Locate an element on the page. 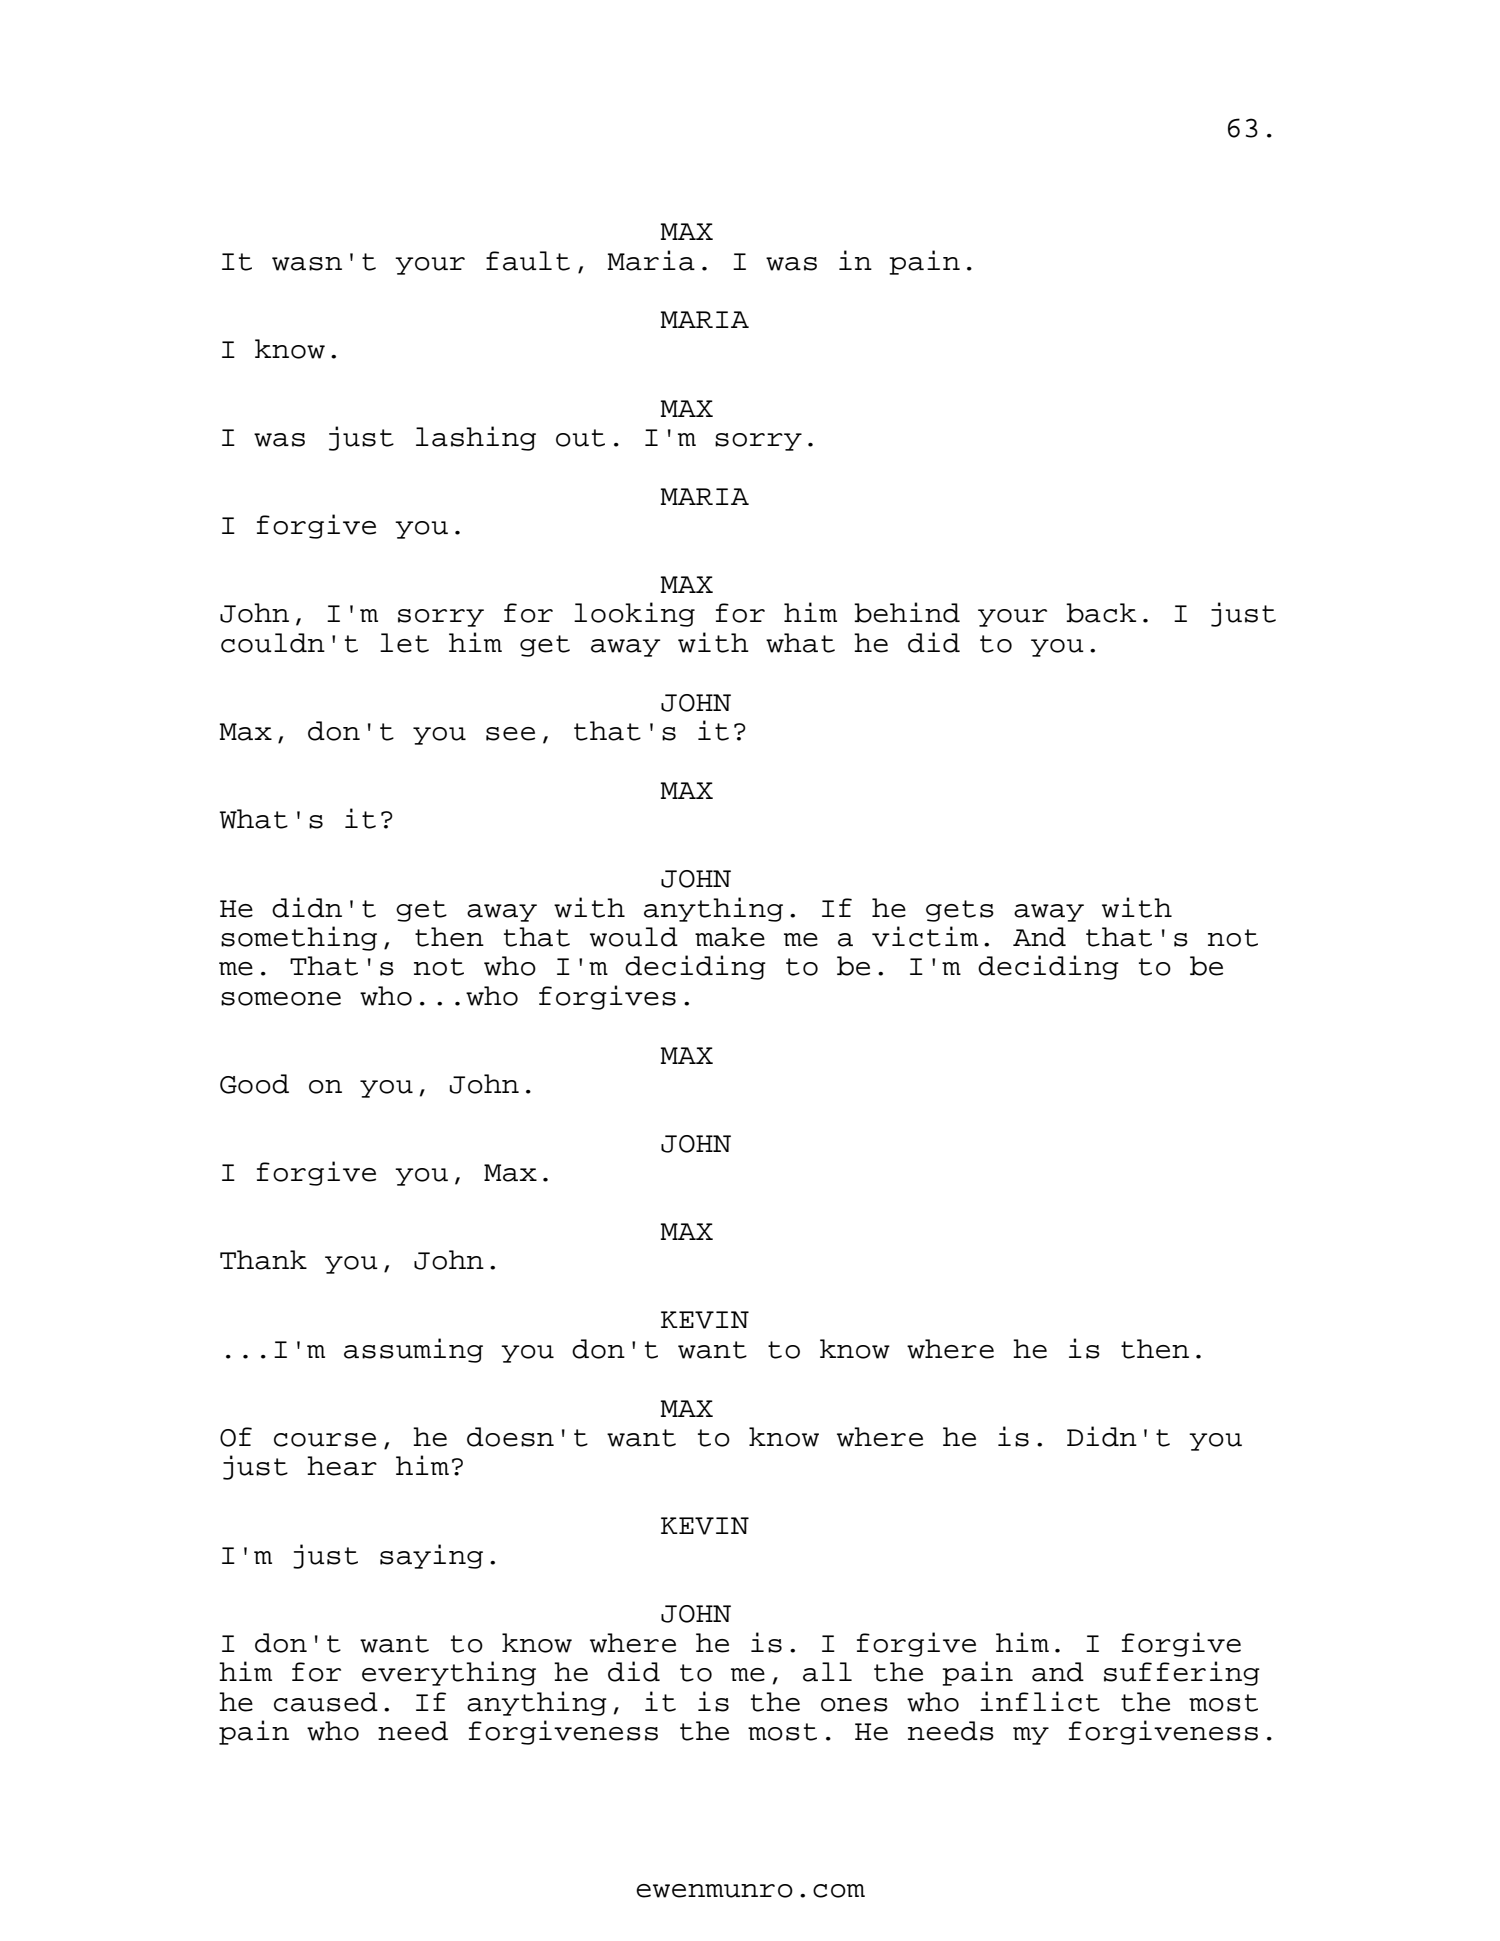 The height and width of the page is (1941, 1500). caused is located at coordinates (326, 1702).
